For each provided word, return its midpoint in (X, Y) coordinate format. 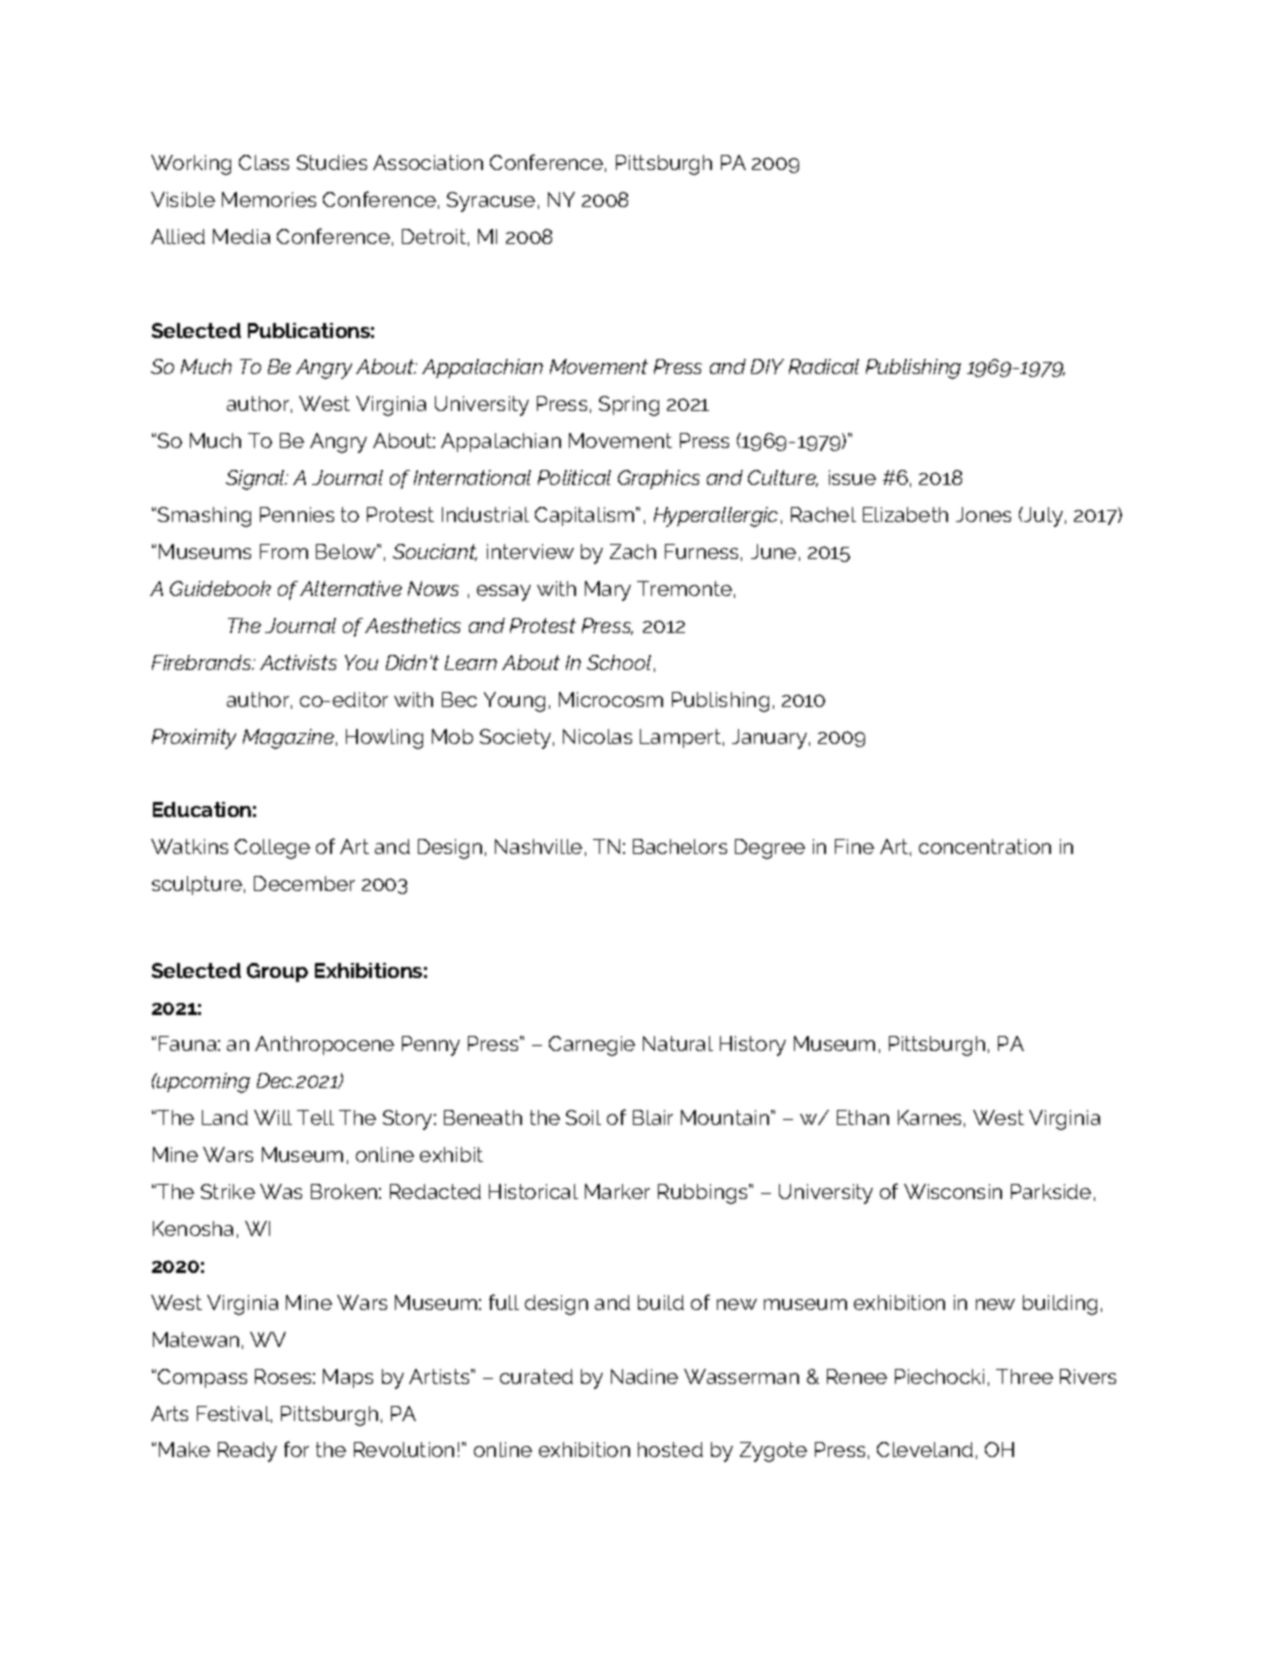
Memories (269, 199)
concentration (985, 846)
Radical (824, 366)
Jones (983, 514)
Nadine (644, 1376)
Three (1024, 1376)
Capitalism (586, 516)
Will (273, 1117)
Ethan (863, 1117)
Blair (653, 1117)
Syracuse (491, 202)
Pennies (297, 514)
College (272, 849)
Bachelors (680, 846)
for (296, 1449)
